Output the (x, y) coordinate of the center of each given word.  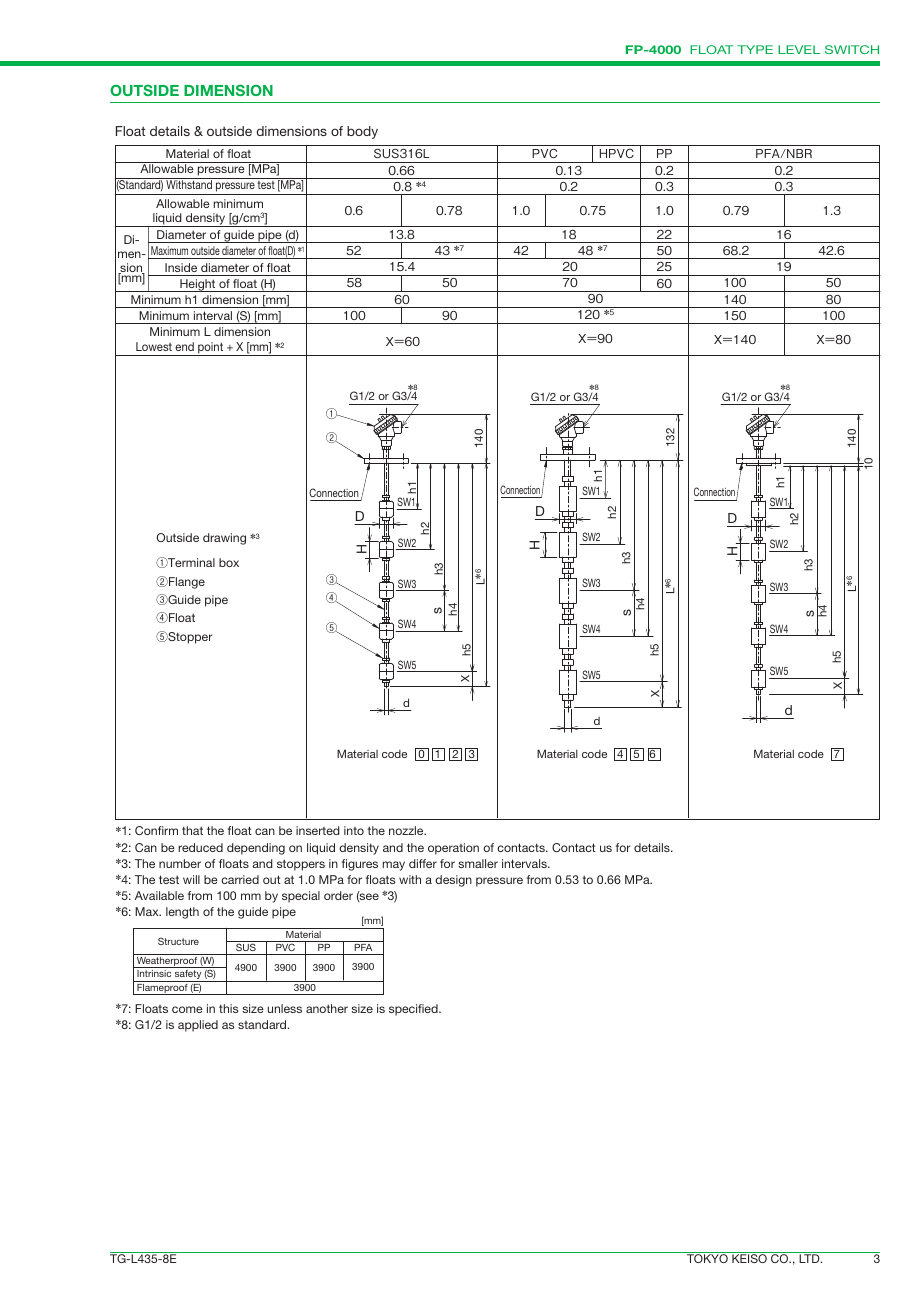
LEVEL (799, 49)
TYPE (755, 49)
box (229, 562)
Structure (178, 941)
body (362, 132)
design (453, 881)
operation (453, 849)
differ (423, 863)
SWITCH (852, 49)
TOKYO (707, 1258)
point (211, 349)
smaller (478, 863)
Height (198, 285)
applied (198, 1026)
